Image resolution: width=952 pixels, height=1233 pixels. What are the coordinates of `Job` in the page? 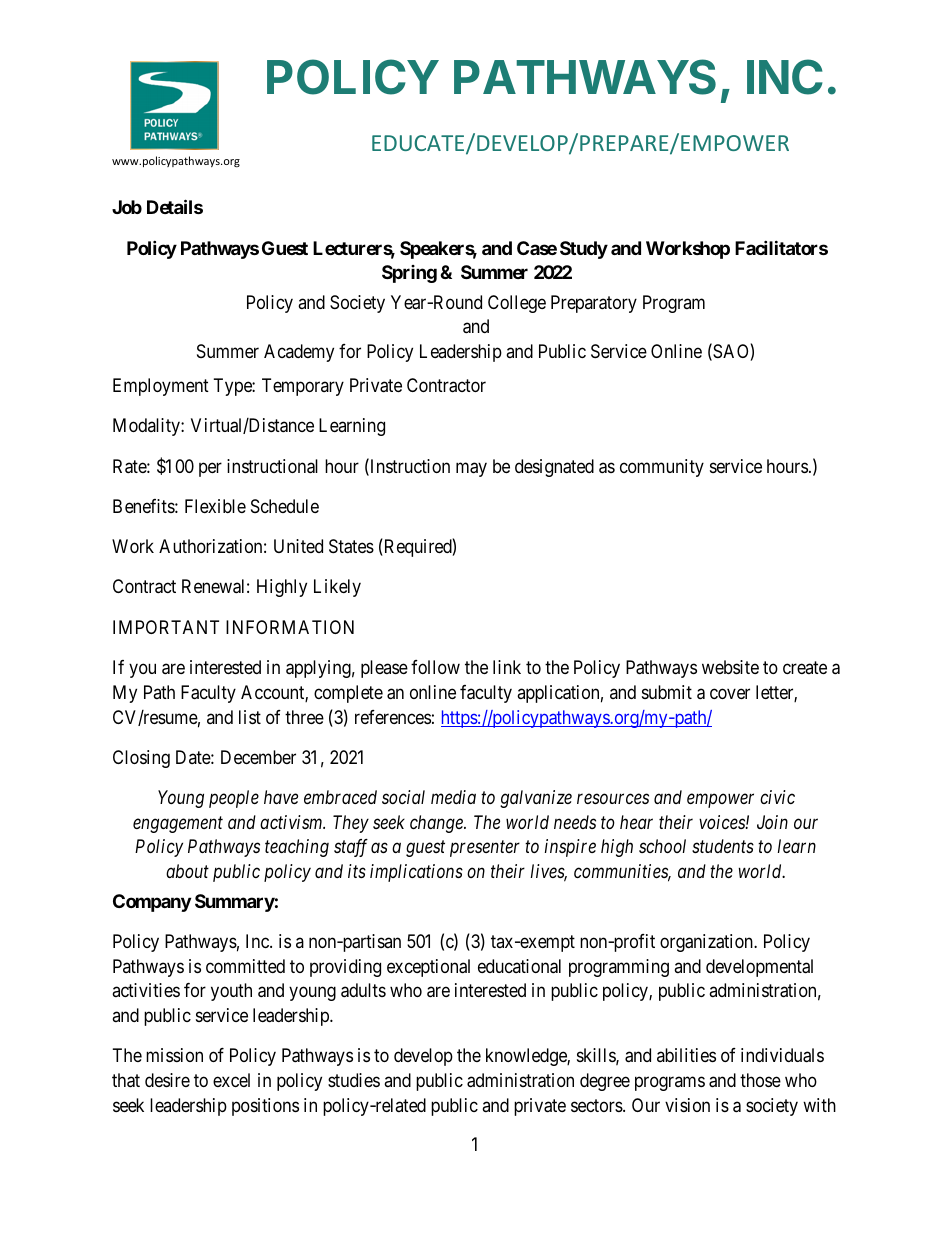 It's located at (127, 207).
